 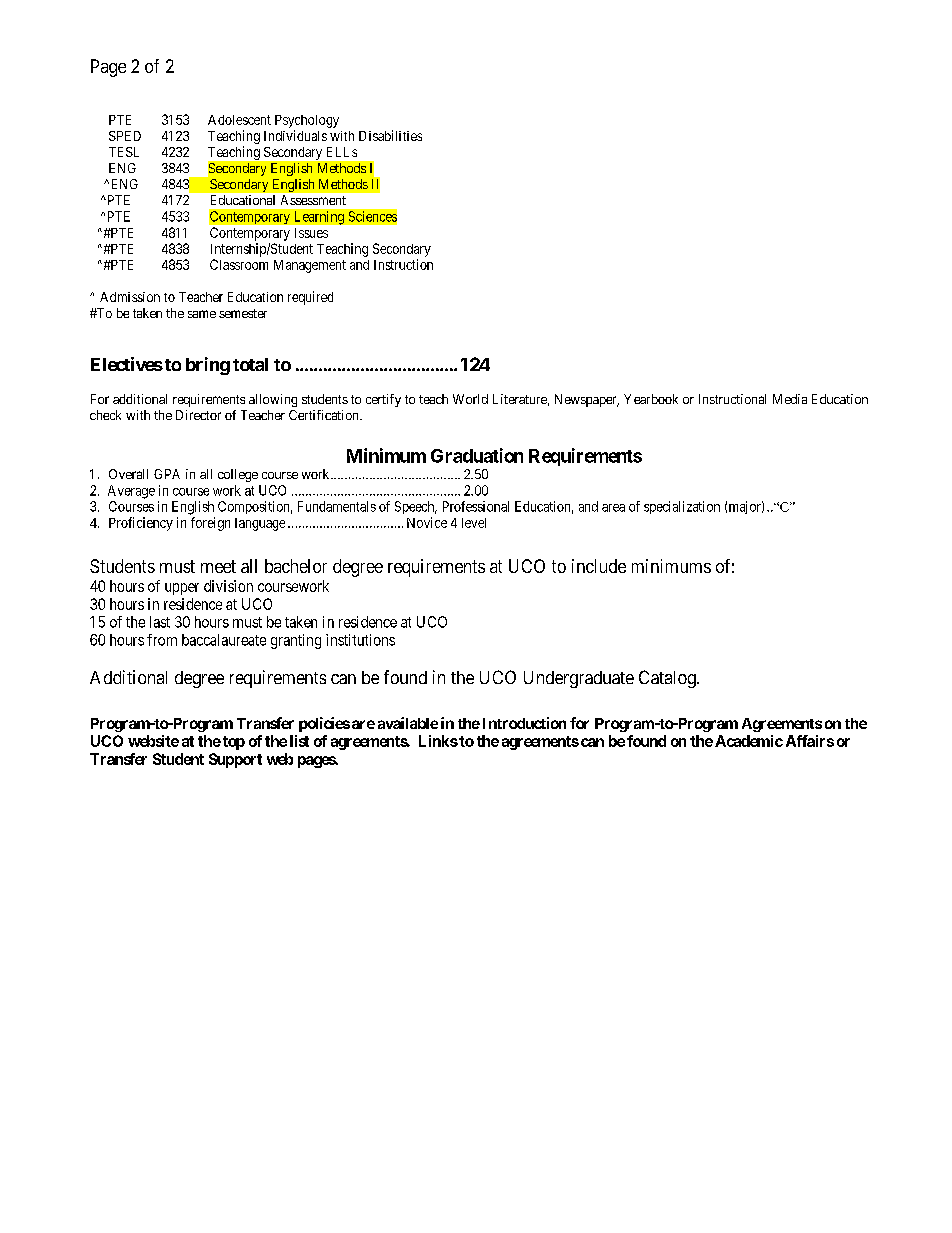 I want to click on include, so click(x=599, y=566).
